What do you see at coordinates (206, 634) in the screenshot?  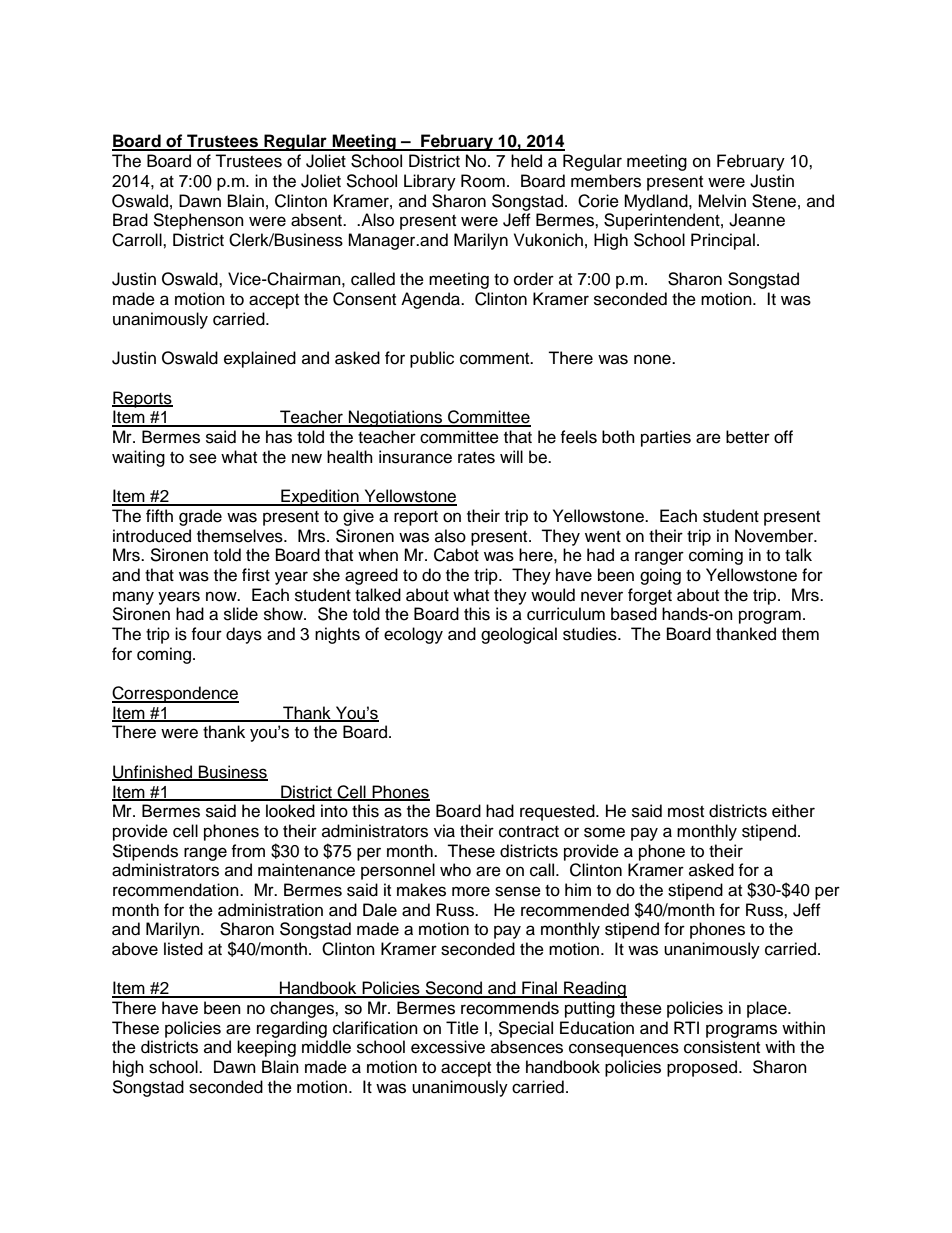 I see `four` at bounding box center [206, 634].
